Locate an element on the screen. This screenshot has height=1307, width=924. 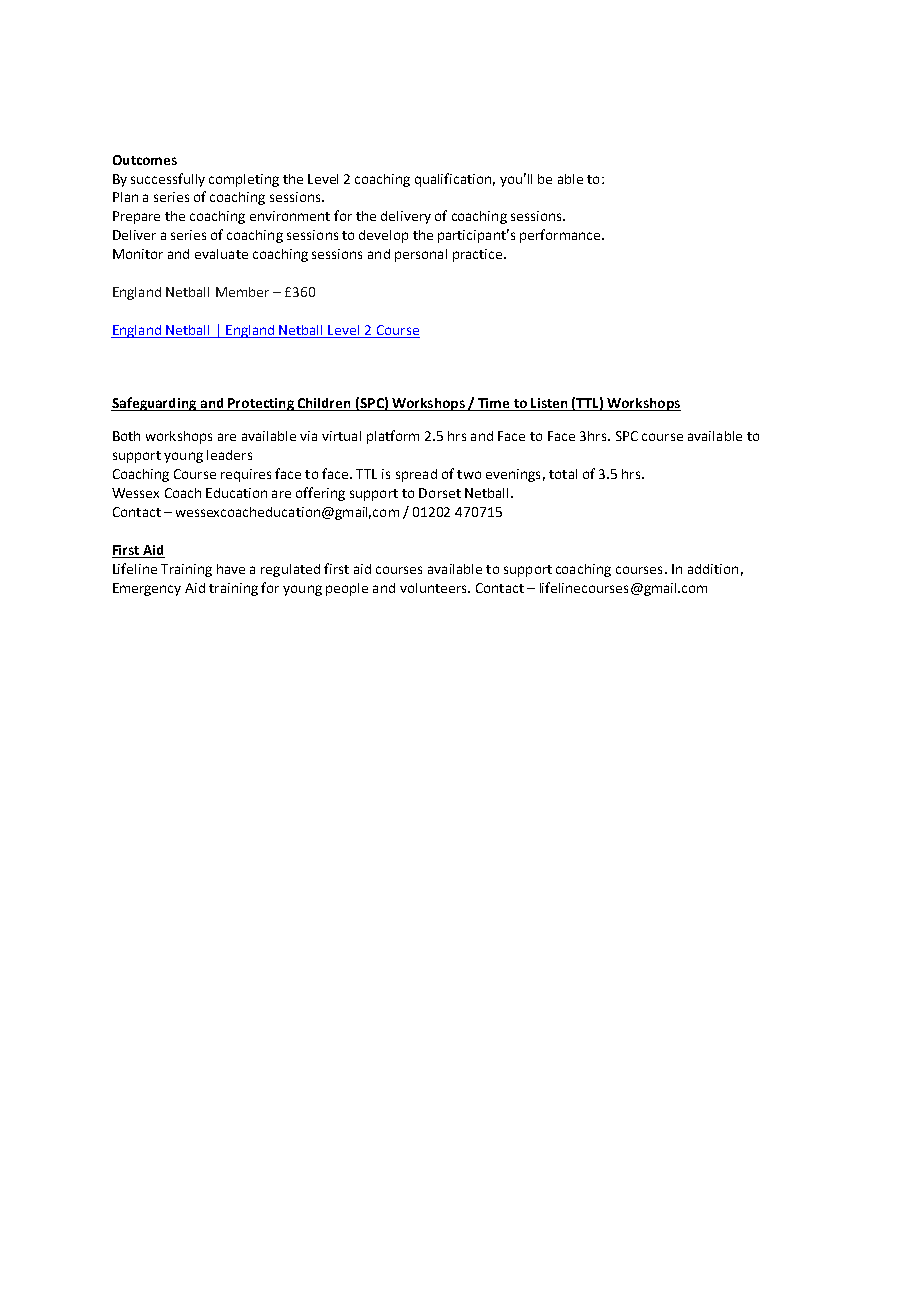
Safeguarding is located at coordinates (154, 404).
